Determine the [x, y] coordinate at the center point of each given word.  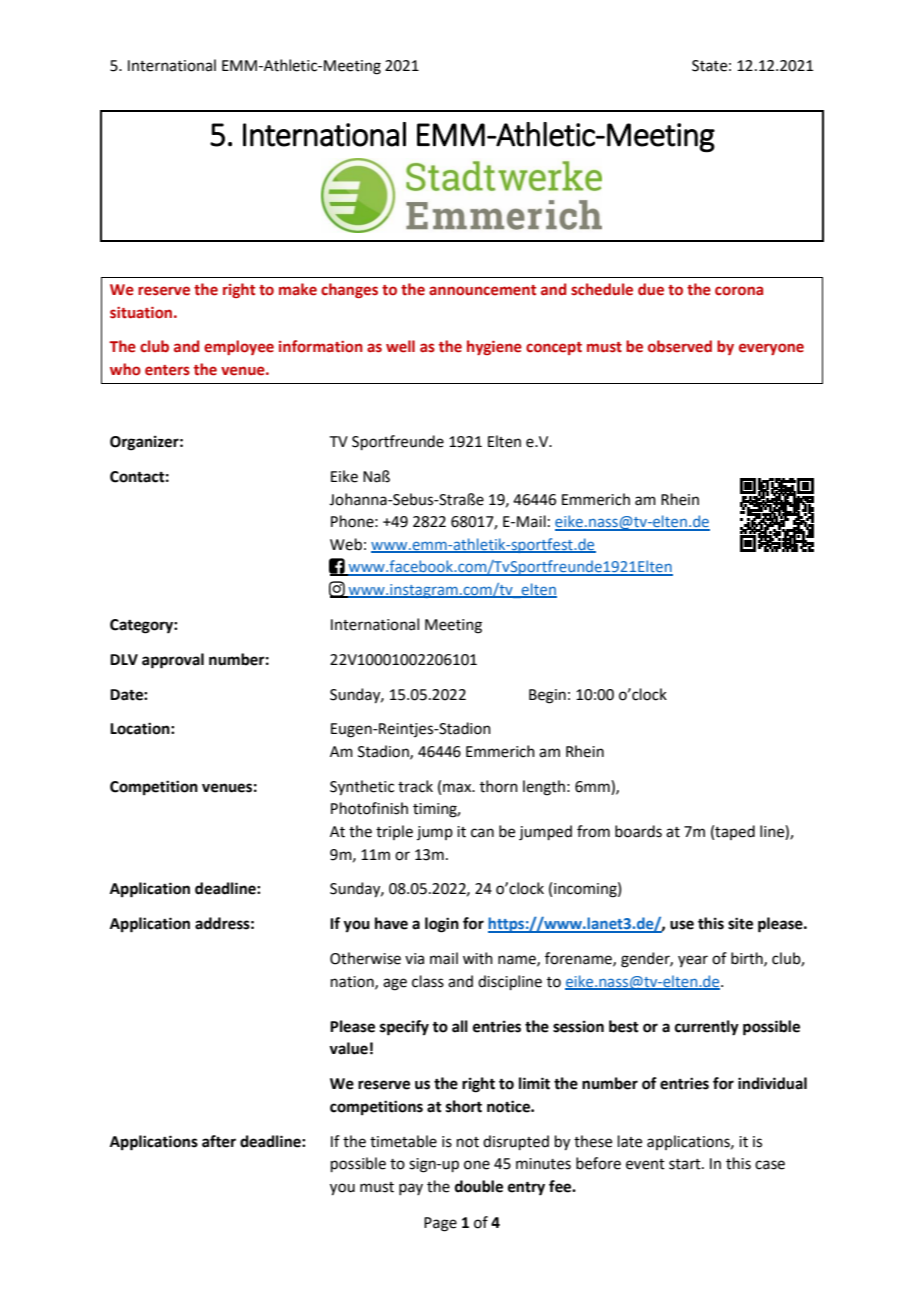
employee [239, 347]
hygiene [494, 347]
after [219, 1141]
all [460, 1026]
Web [346, 544]
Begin [547, 696]
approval [173, 661]
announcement [482, 290]
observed [680, 346]
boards [638, 831]
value [348, 1048]
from [593, 831]
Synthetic [362, 788]
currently [707, 1028]
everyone [771, 349]
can [482, 833]
